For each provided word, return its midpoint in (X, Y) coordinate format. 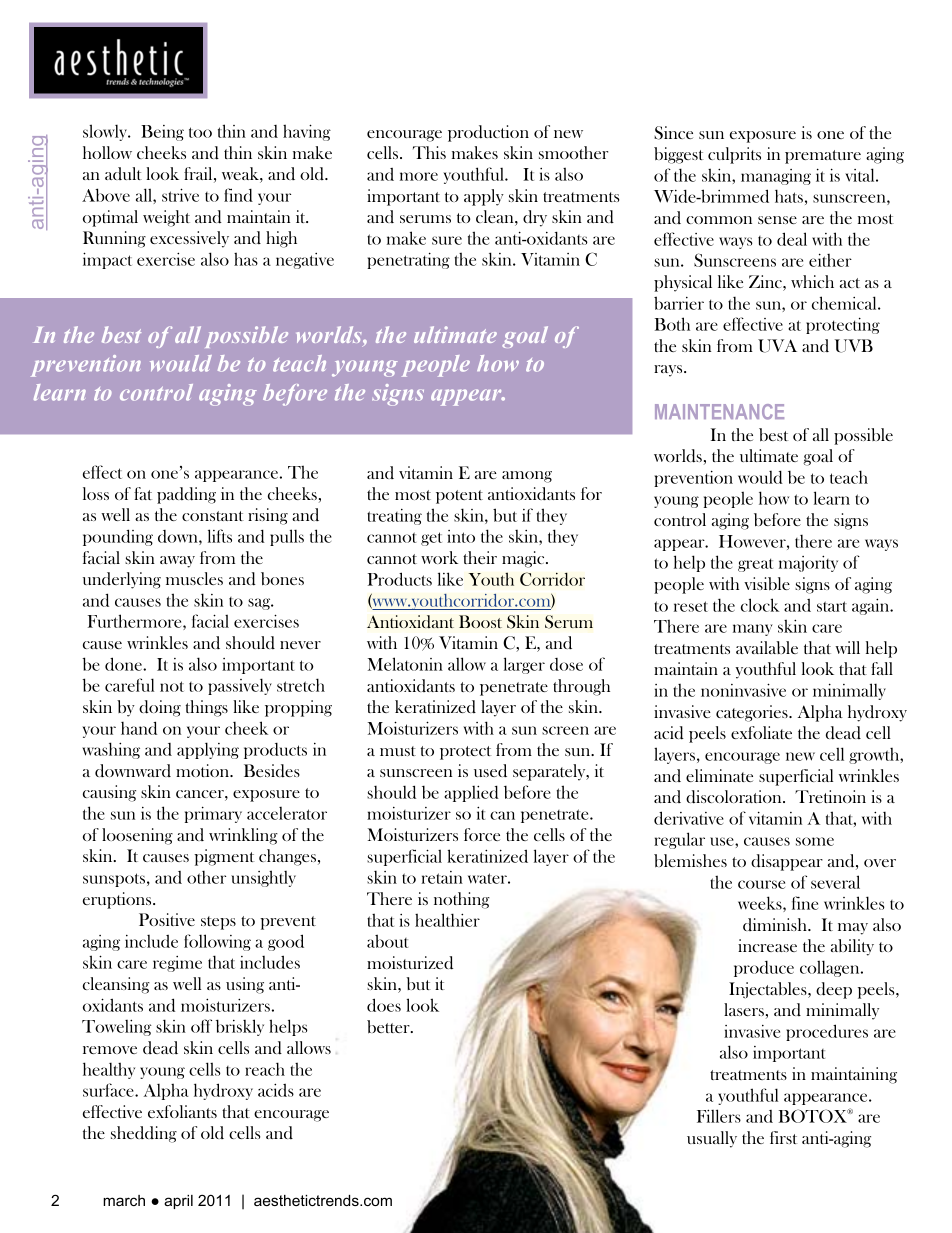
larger (524, 665)
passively (240, 686)
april (178, 1202)
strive (180, 195)
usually (712, 1139)
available (767, 647)
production (488, 133)
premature (823, 157)
